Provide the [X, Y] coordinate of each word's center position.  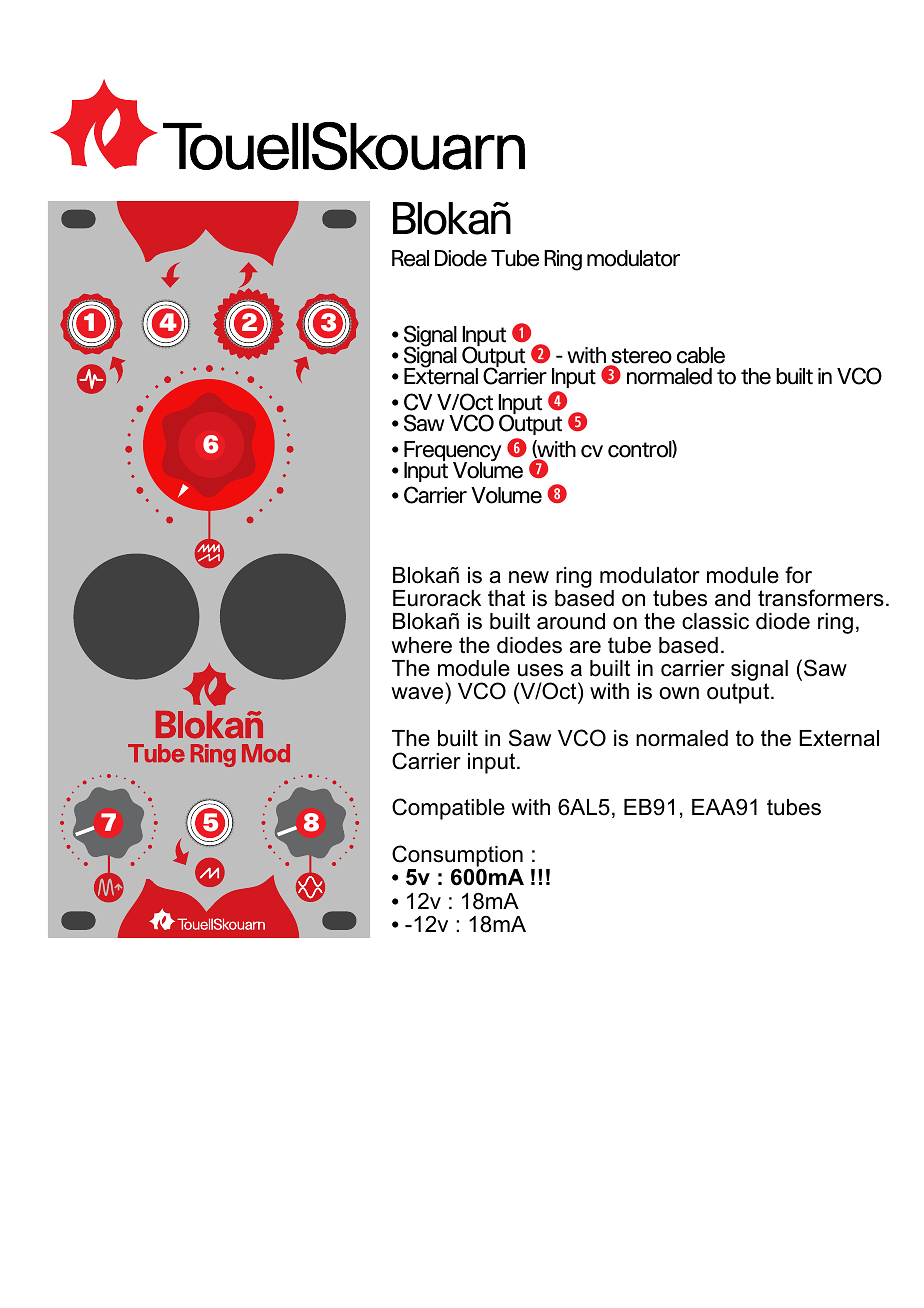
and [732, 598]
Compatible [448, 809]
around [571, 621]
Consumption [457, 856]
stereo [640, 357]
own [679, 693]
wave [417, 693]
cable [701, 355]
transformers [821, 598]
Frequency [452, 452]
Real [410, 258]
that [506, 598]
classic [715, 621]
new [529, 577]
